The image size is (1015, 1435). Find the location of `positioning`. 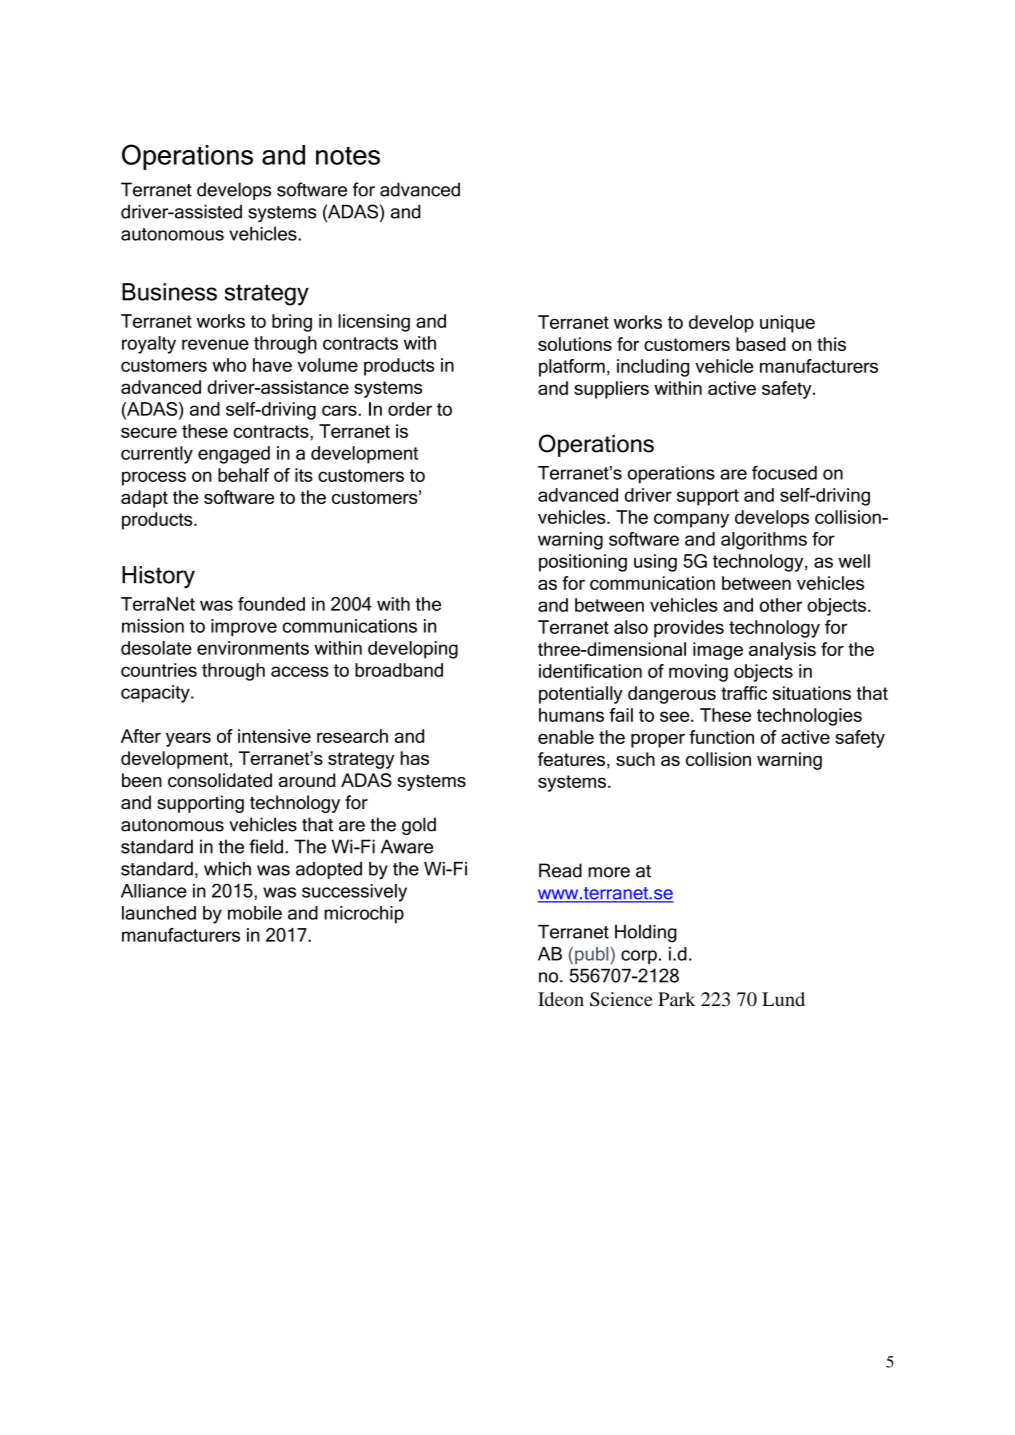

positioning is located at coordinates (583, 563).
